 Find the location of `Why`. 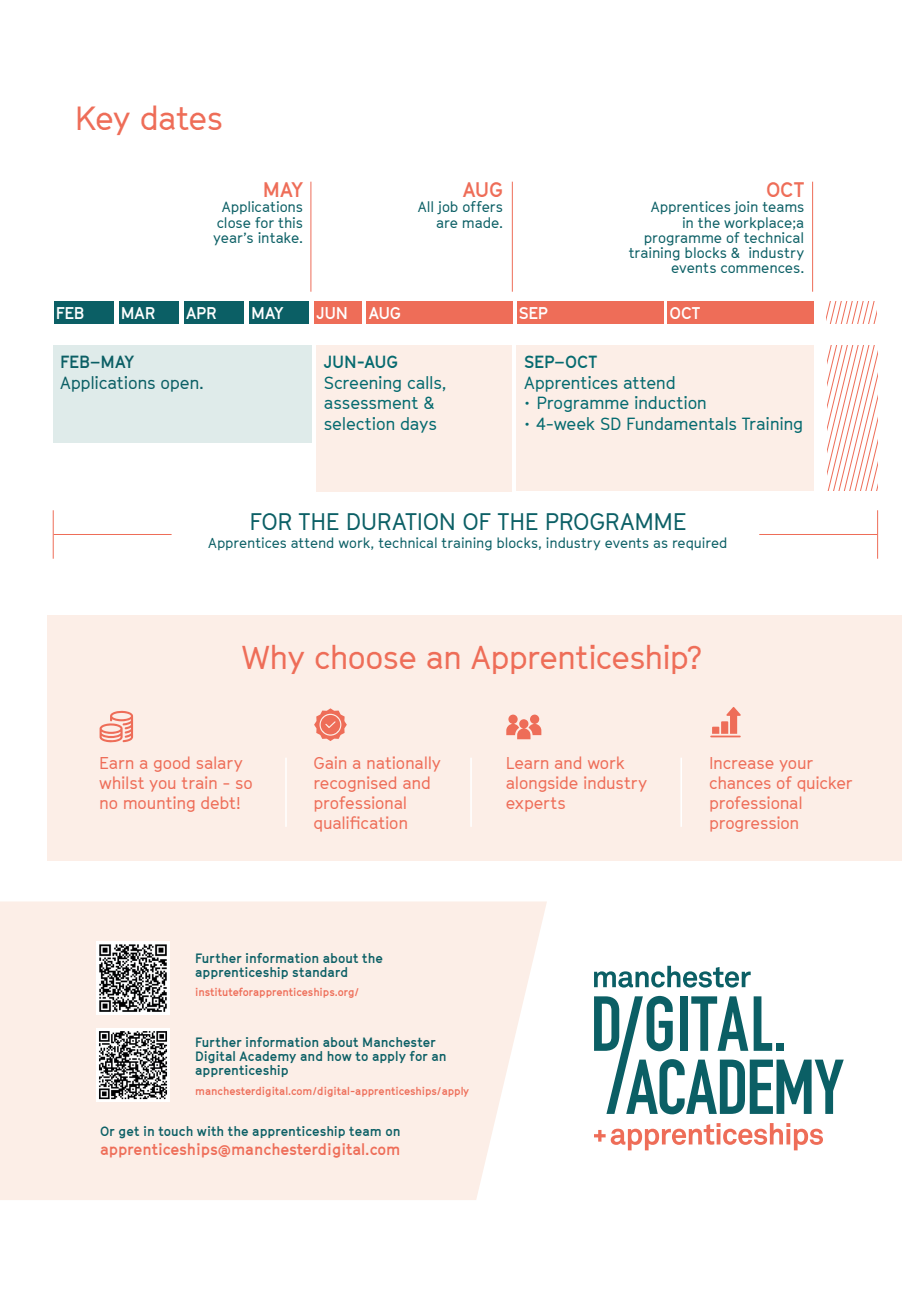

Why is located at coordinates (273, 659).
